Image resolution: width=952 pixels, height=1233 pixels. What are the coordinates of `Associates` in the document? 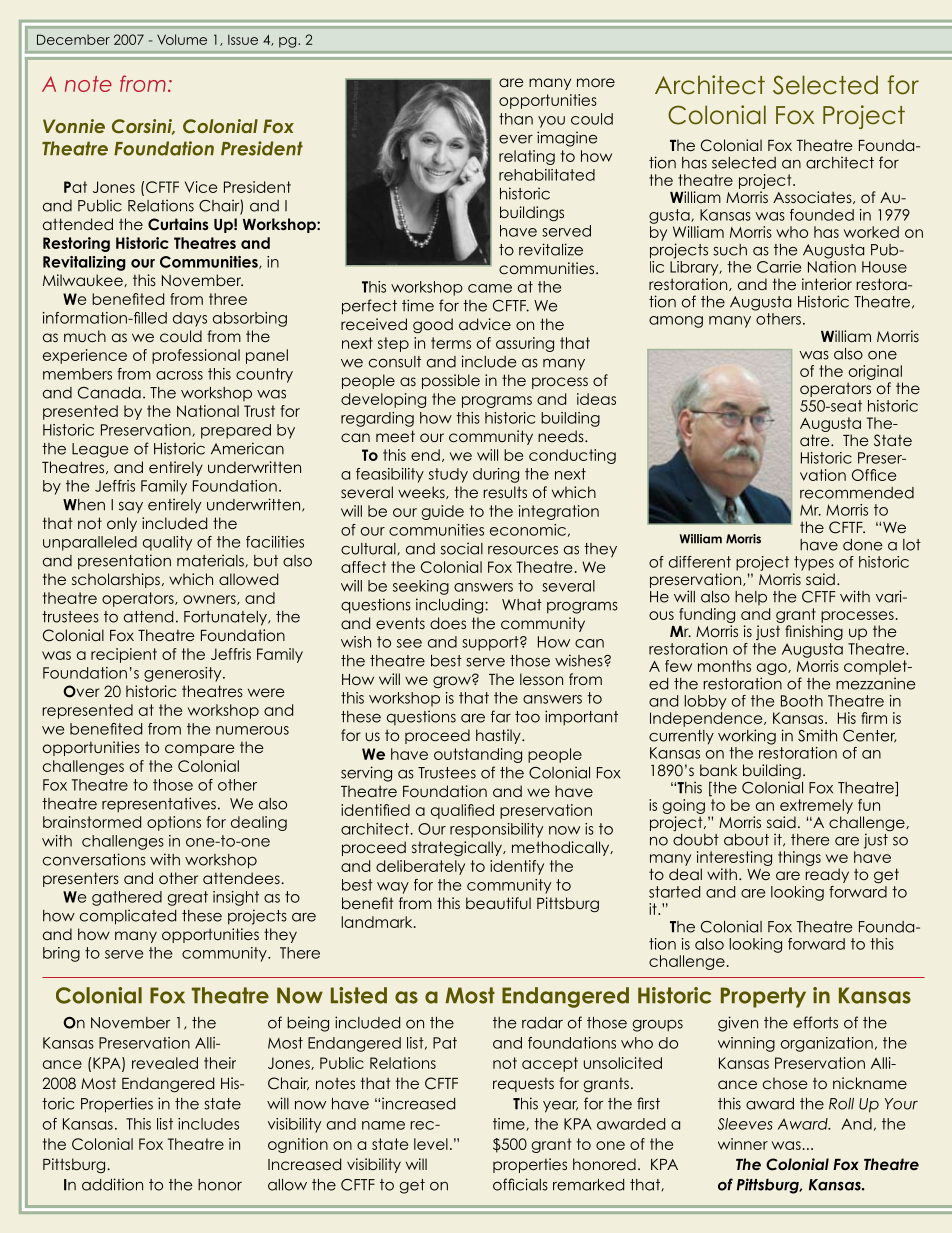 It's located at (813, 197).
